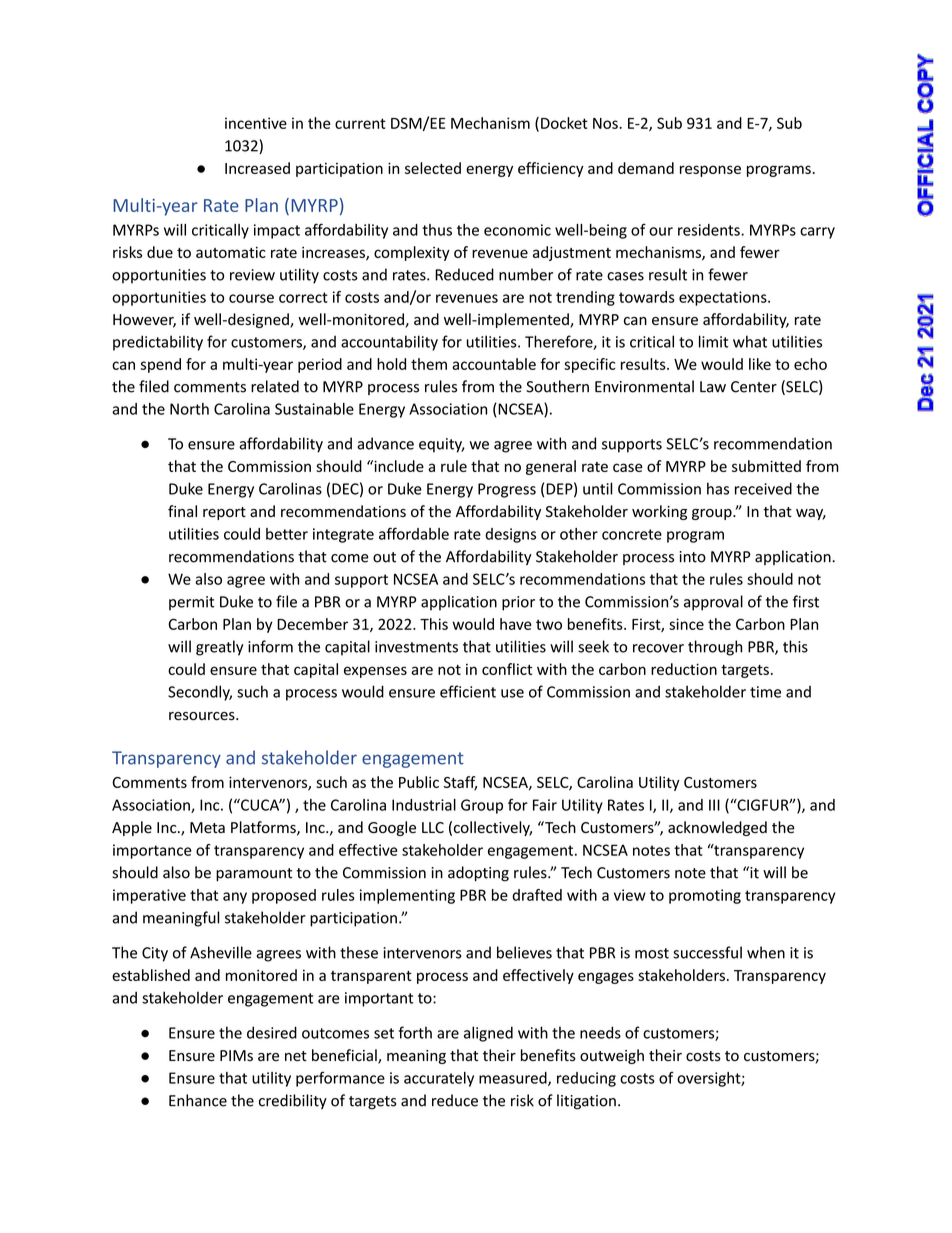 The image size is (952, 1233). What do you see at coordinates (612, 1056) in the document?
I see `outweigh` at bounding box center [612, 1056].
